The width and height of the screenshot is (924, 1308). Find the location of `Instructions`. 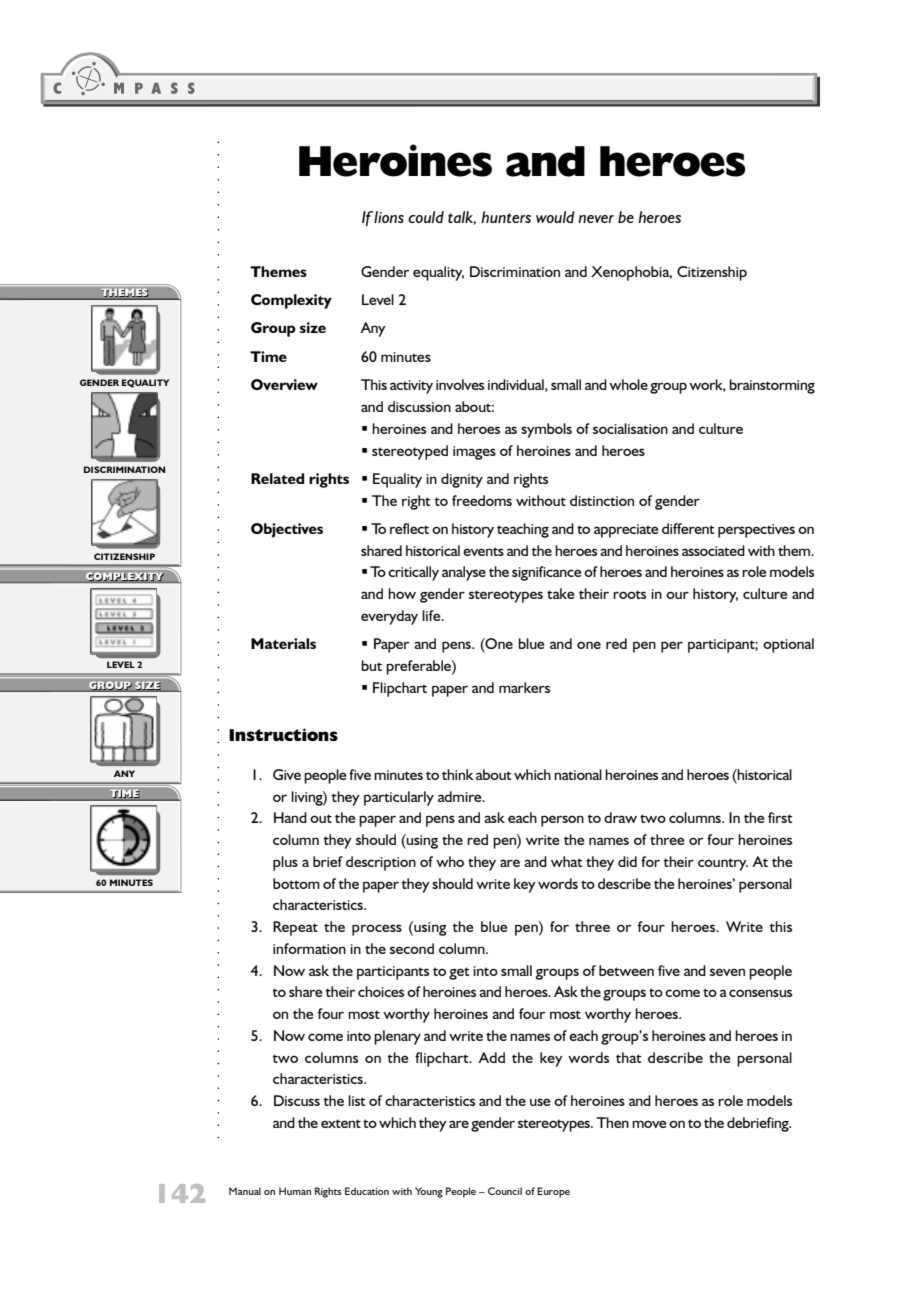

Instructions is located at coordinates (283, 734).
